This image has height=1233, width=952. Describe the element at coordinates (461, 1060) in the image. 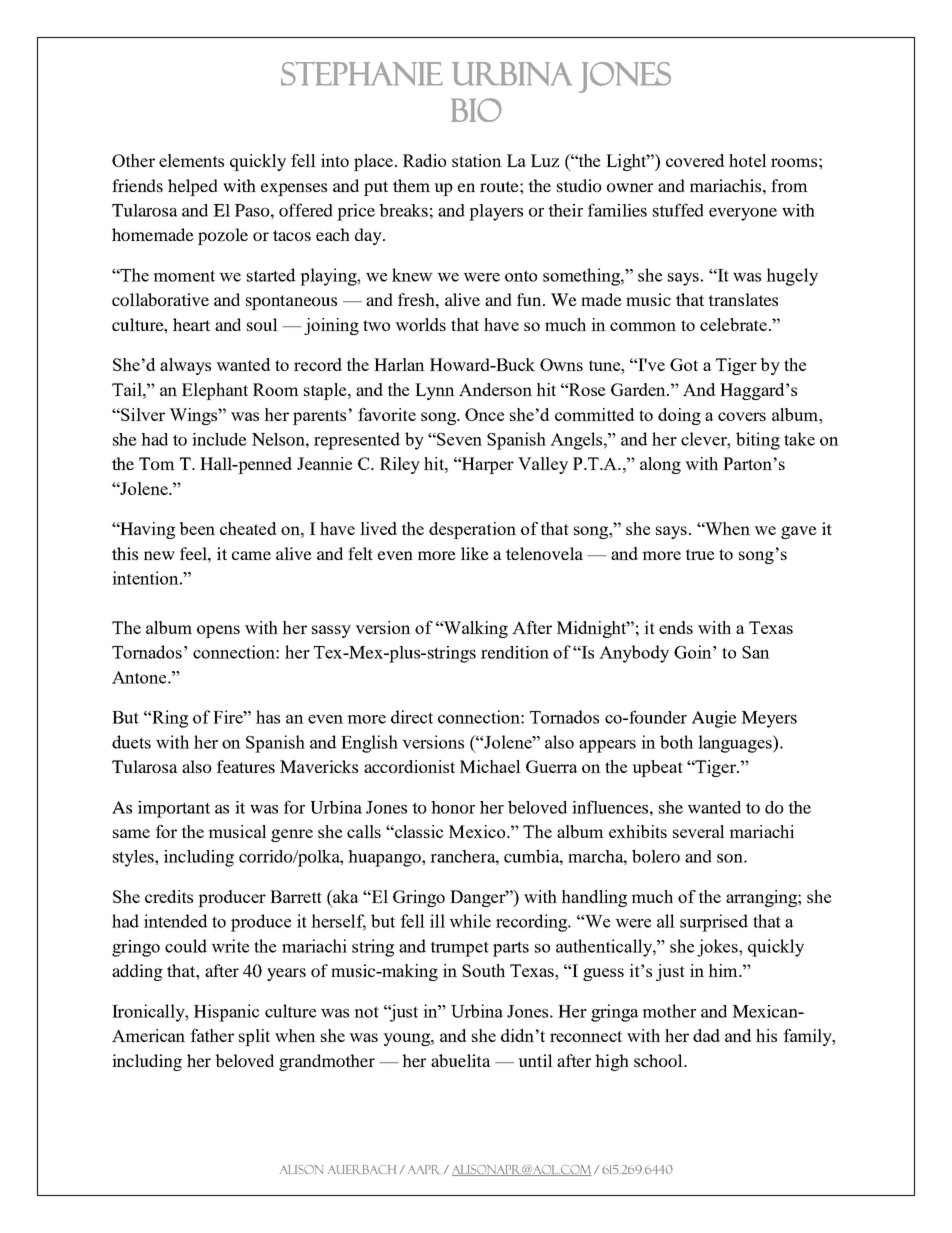

I see `abuelita` at that location.
